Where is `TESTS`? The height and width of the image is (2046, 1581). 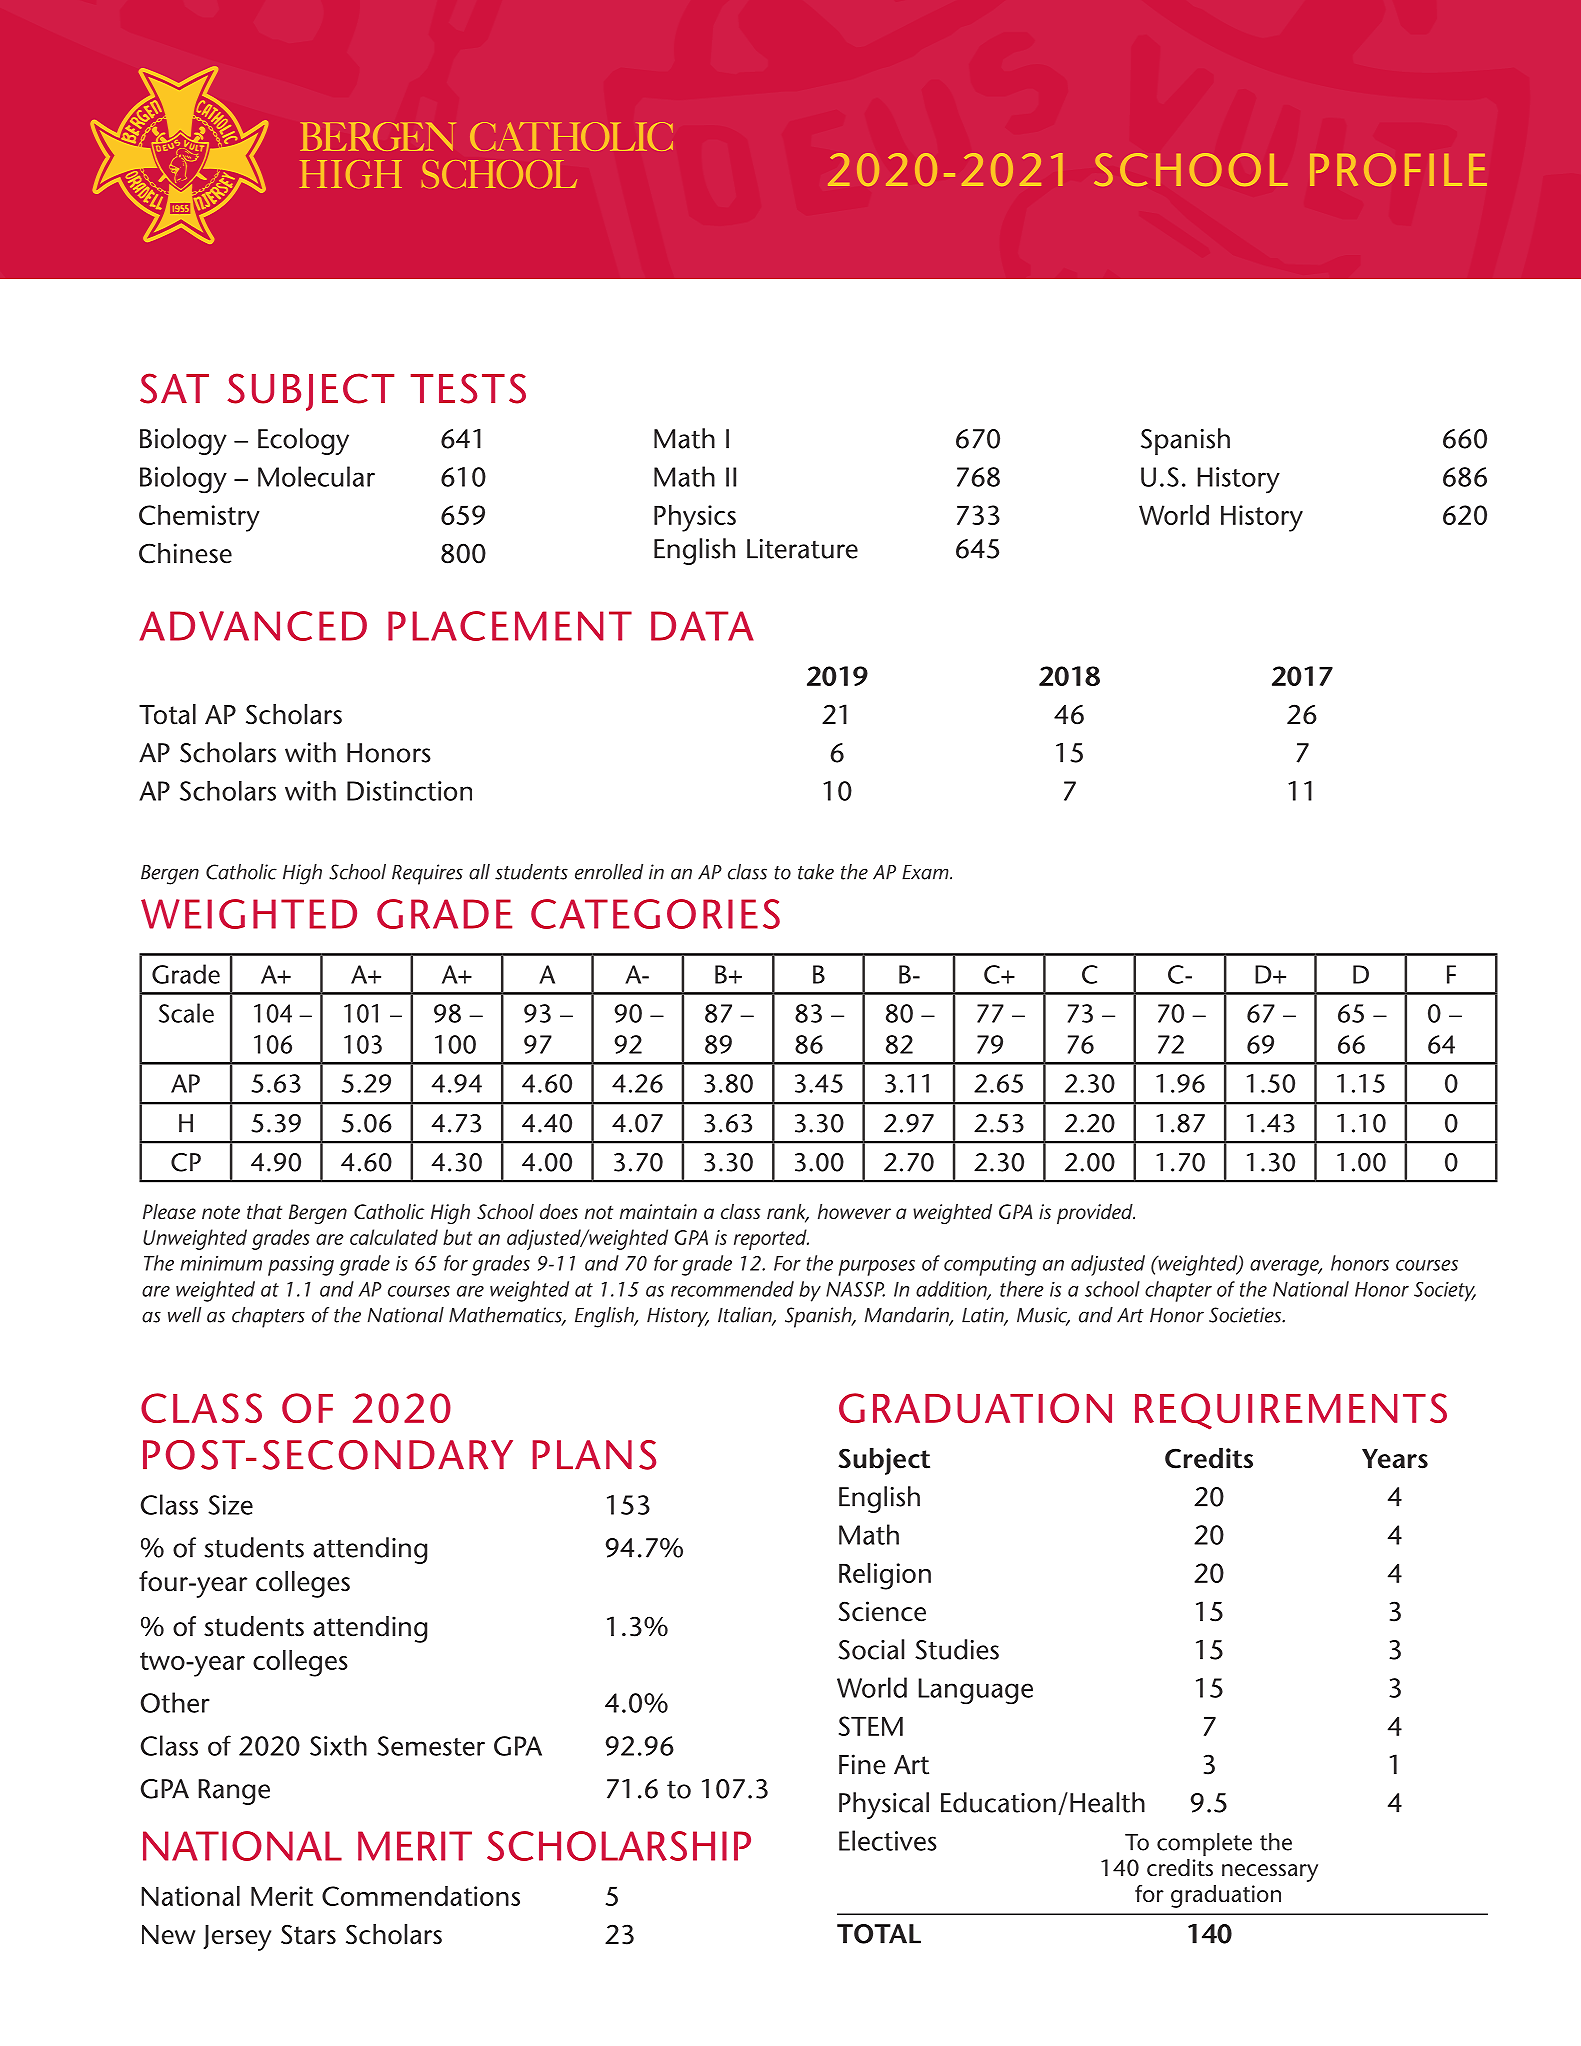 TESTS is located at coordinates (468, 388).
